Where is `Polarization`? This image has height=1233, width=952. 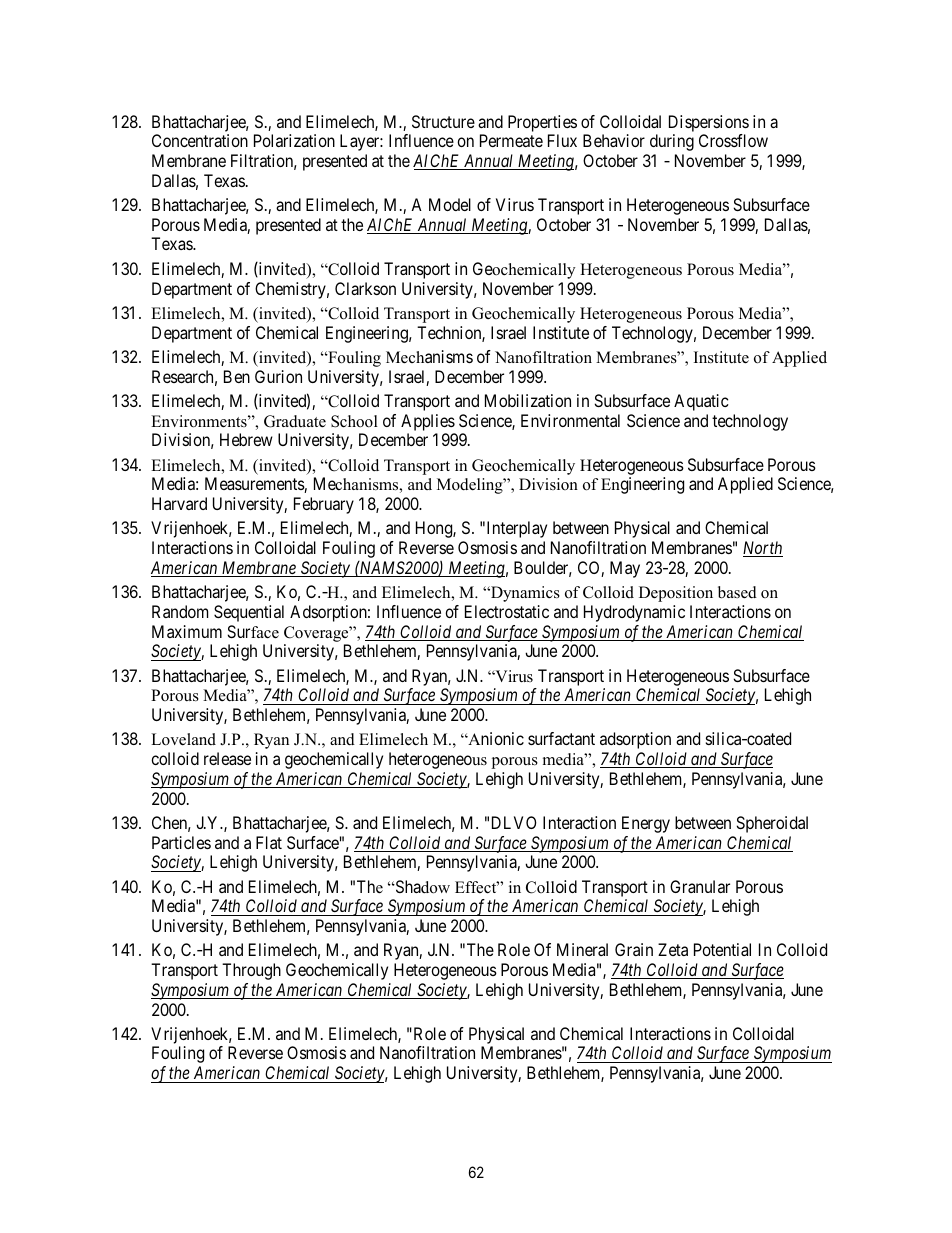 Polarization is located at coordinates (294, 140).
